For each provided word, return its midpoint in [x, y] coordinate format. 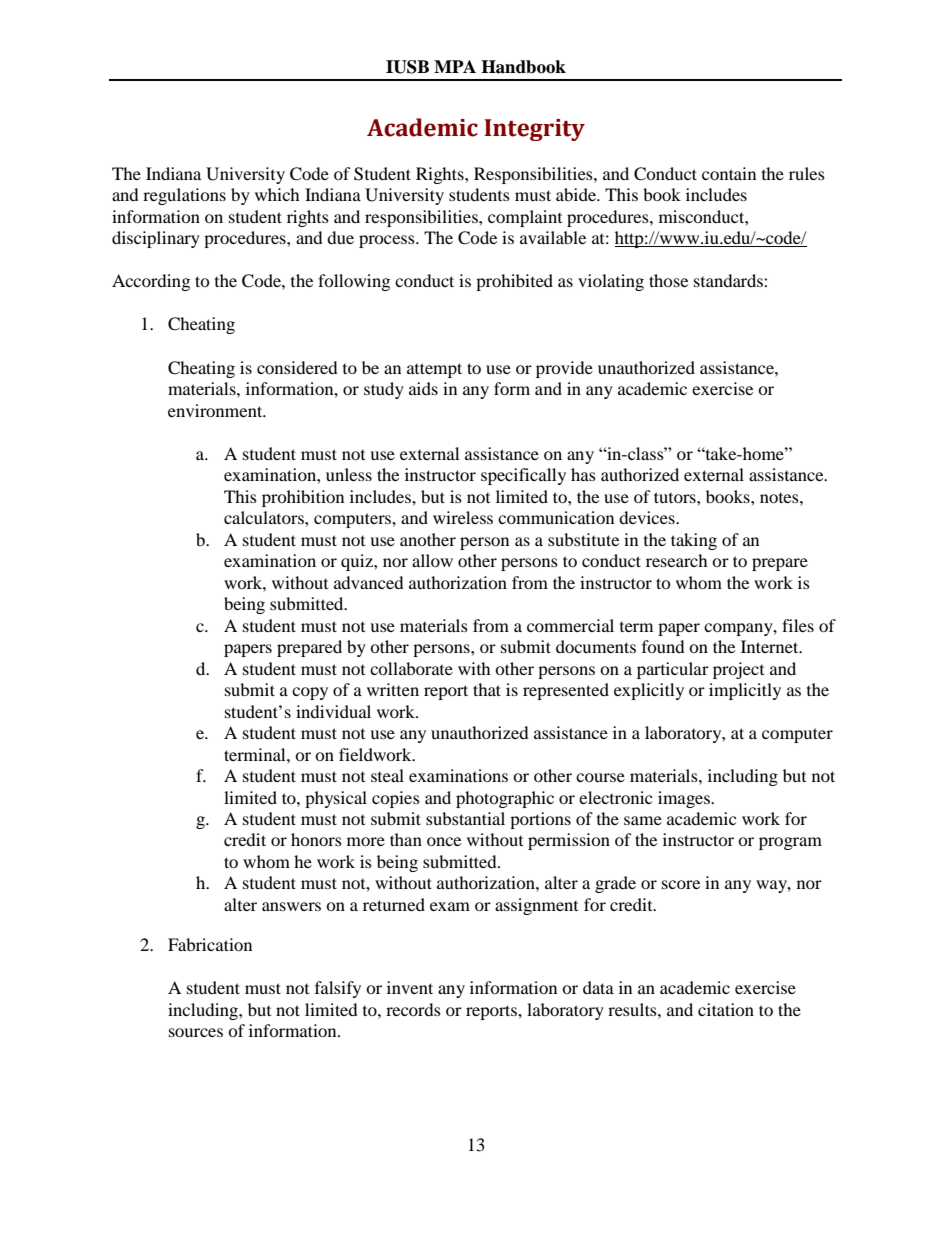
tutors [676, 497]
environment [216, 410]
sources [196, 1032]
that [487, 689]
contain [729, 173]
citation [726, 1009]
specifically [523, 476]
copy [310, 693]
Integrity [534, 130]
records [413, 1009]
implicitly [745, 691]
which [277, 194]
